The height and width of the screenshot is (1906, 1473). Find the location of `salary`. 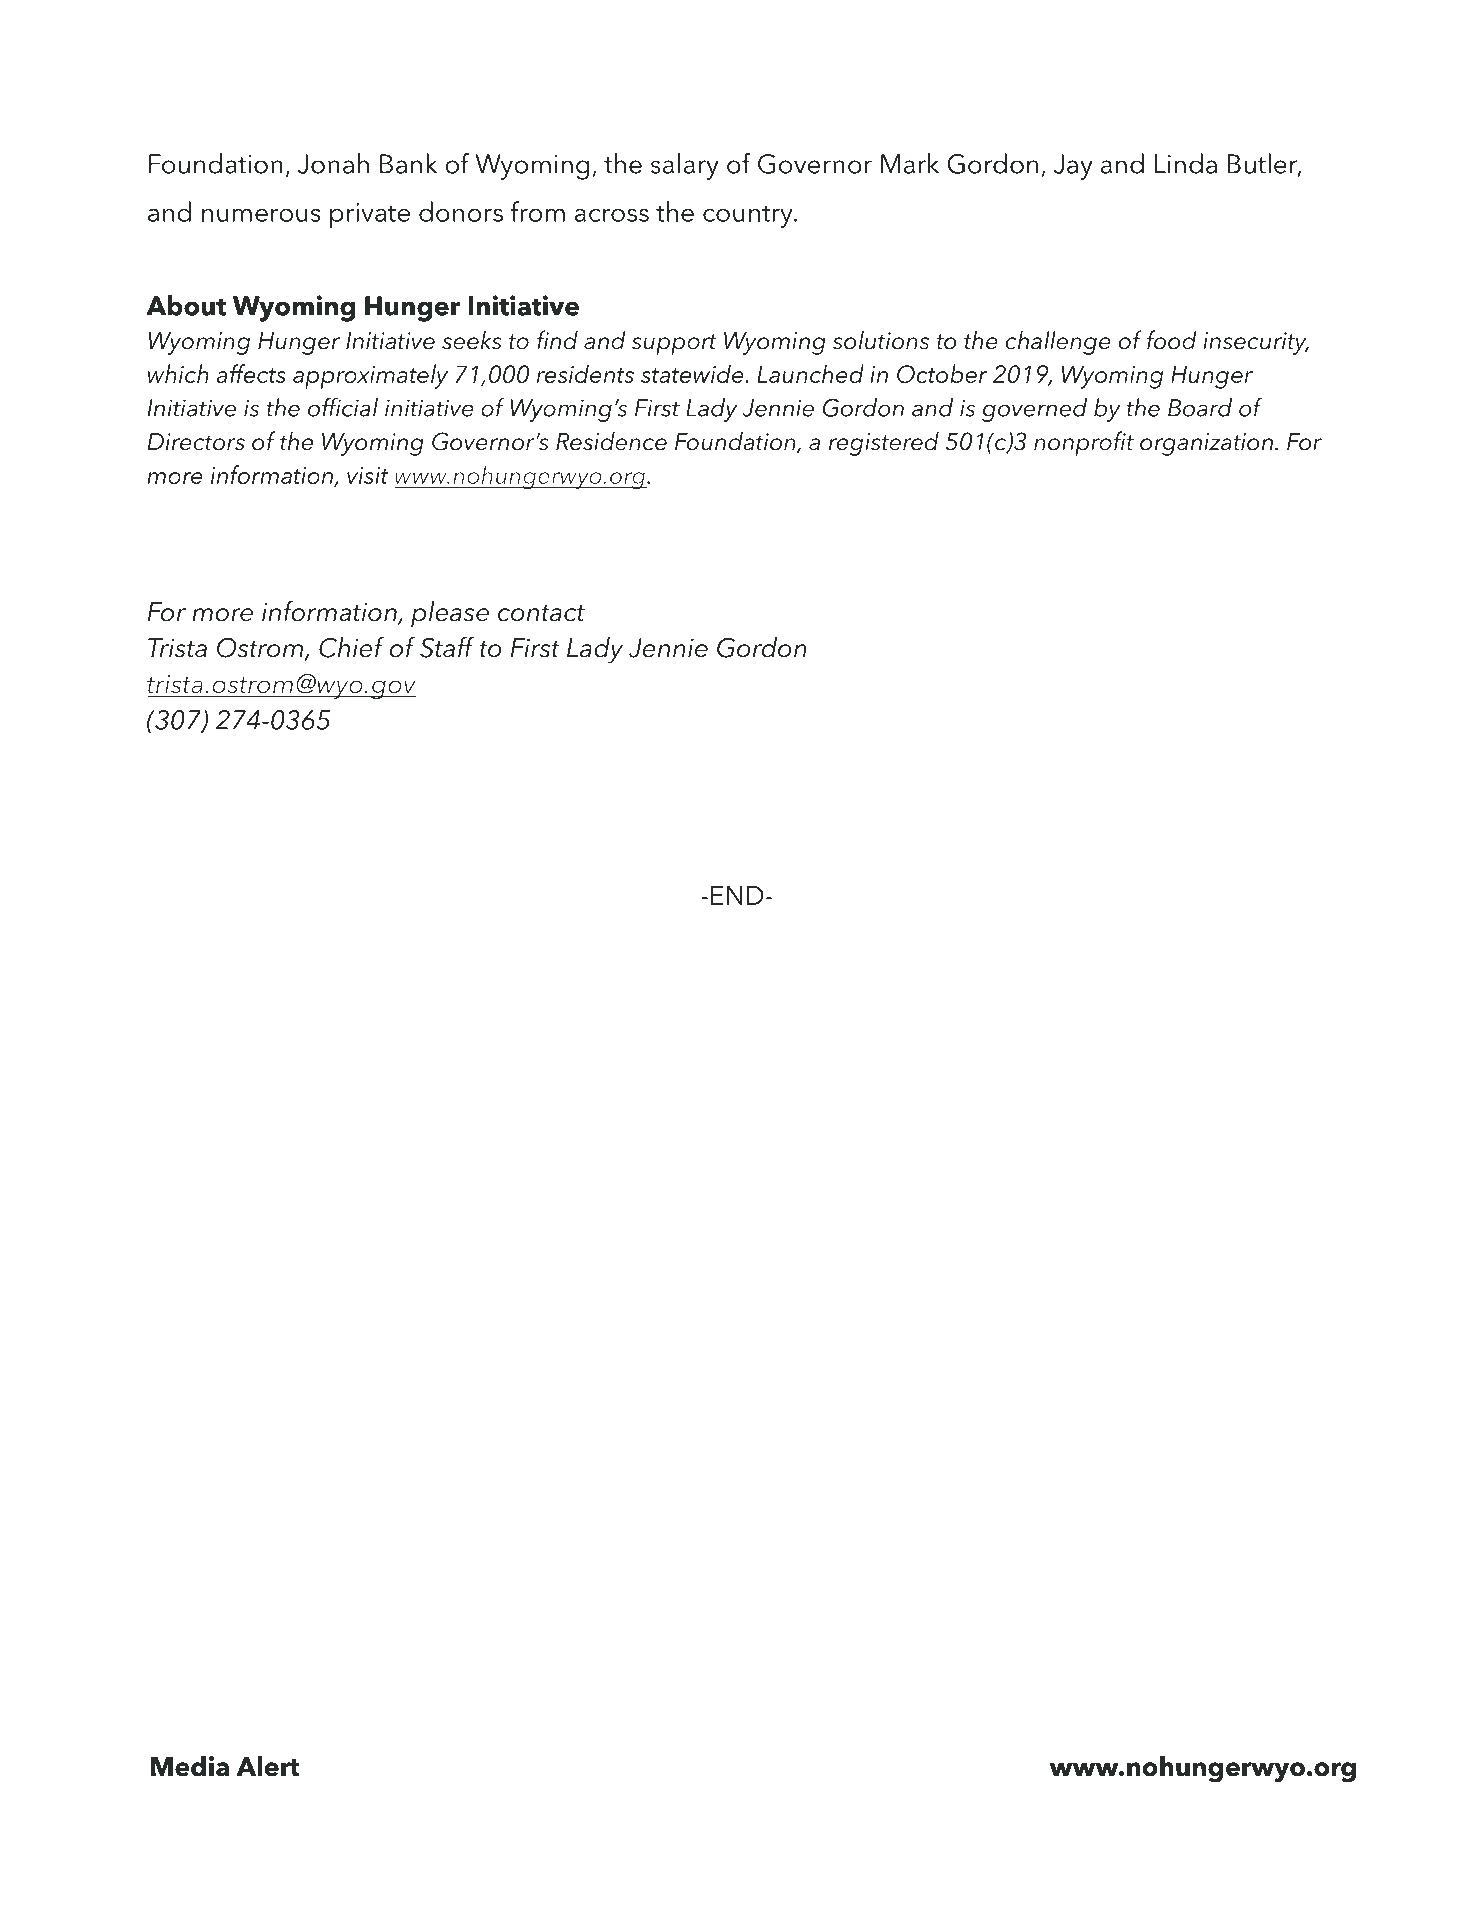

salary is located at coordinates (685, 166).
